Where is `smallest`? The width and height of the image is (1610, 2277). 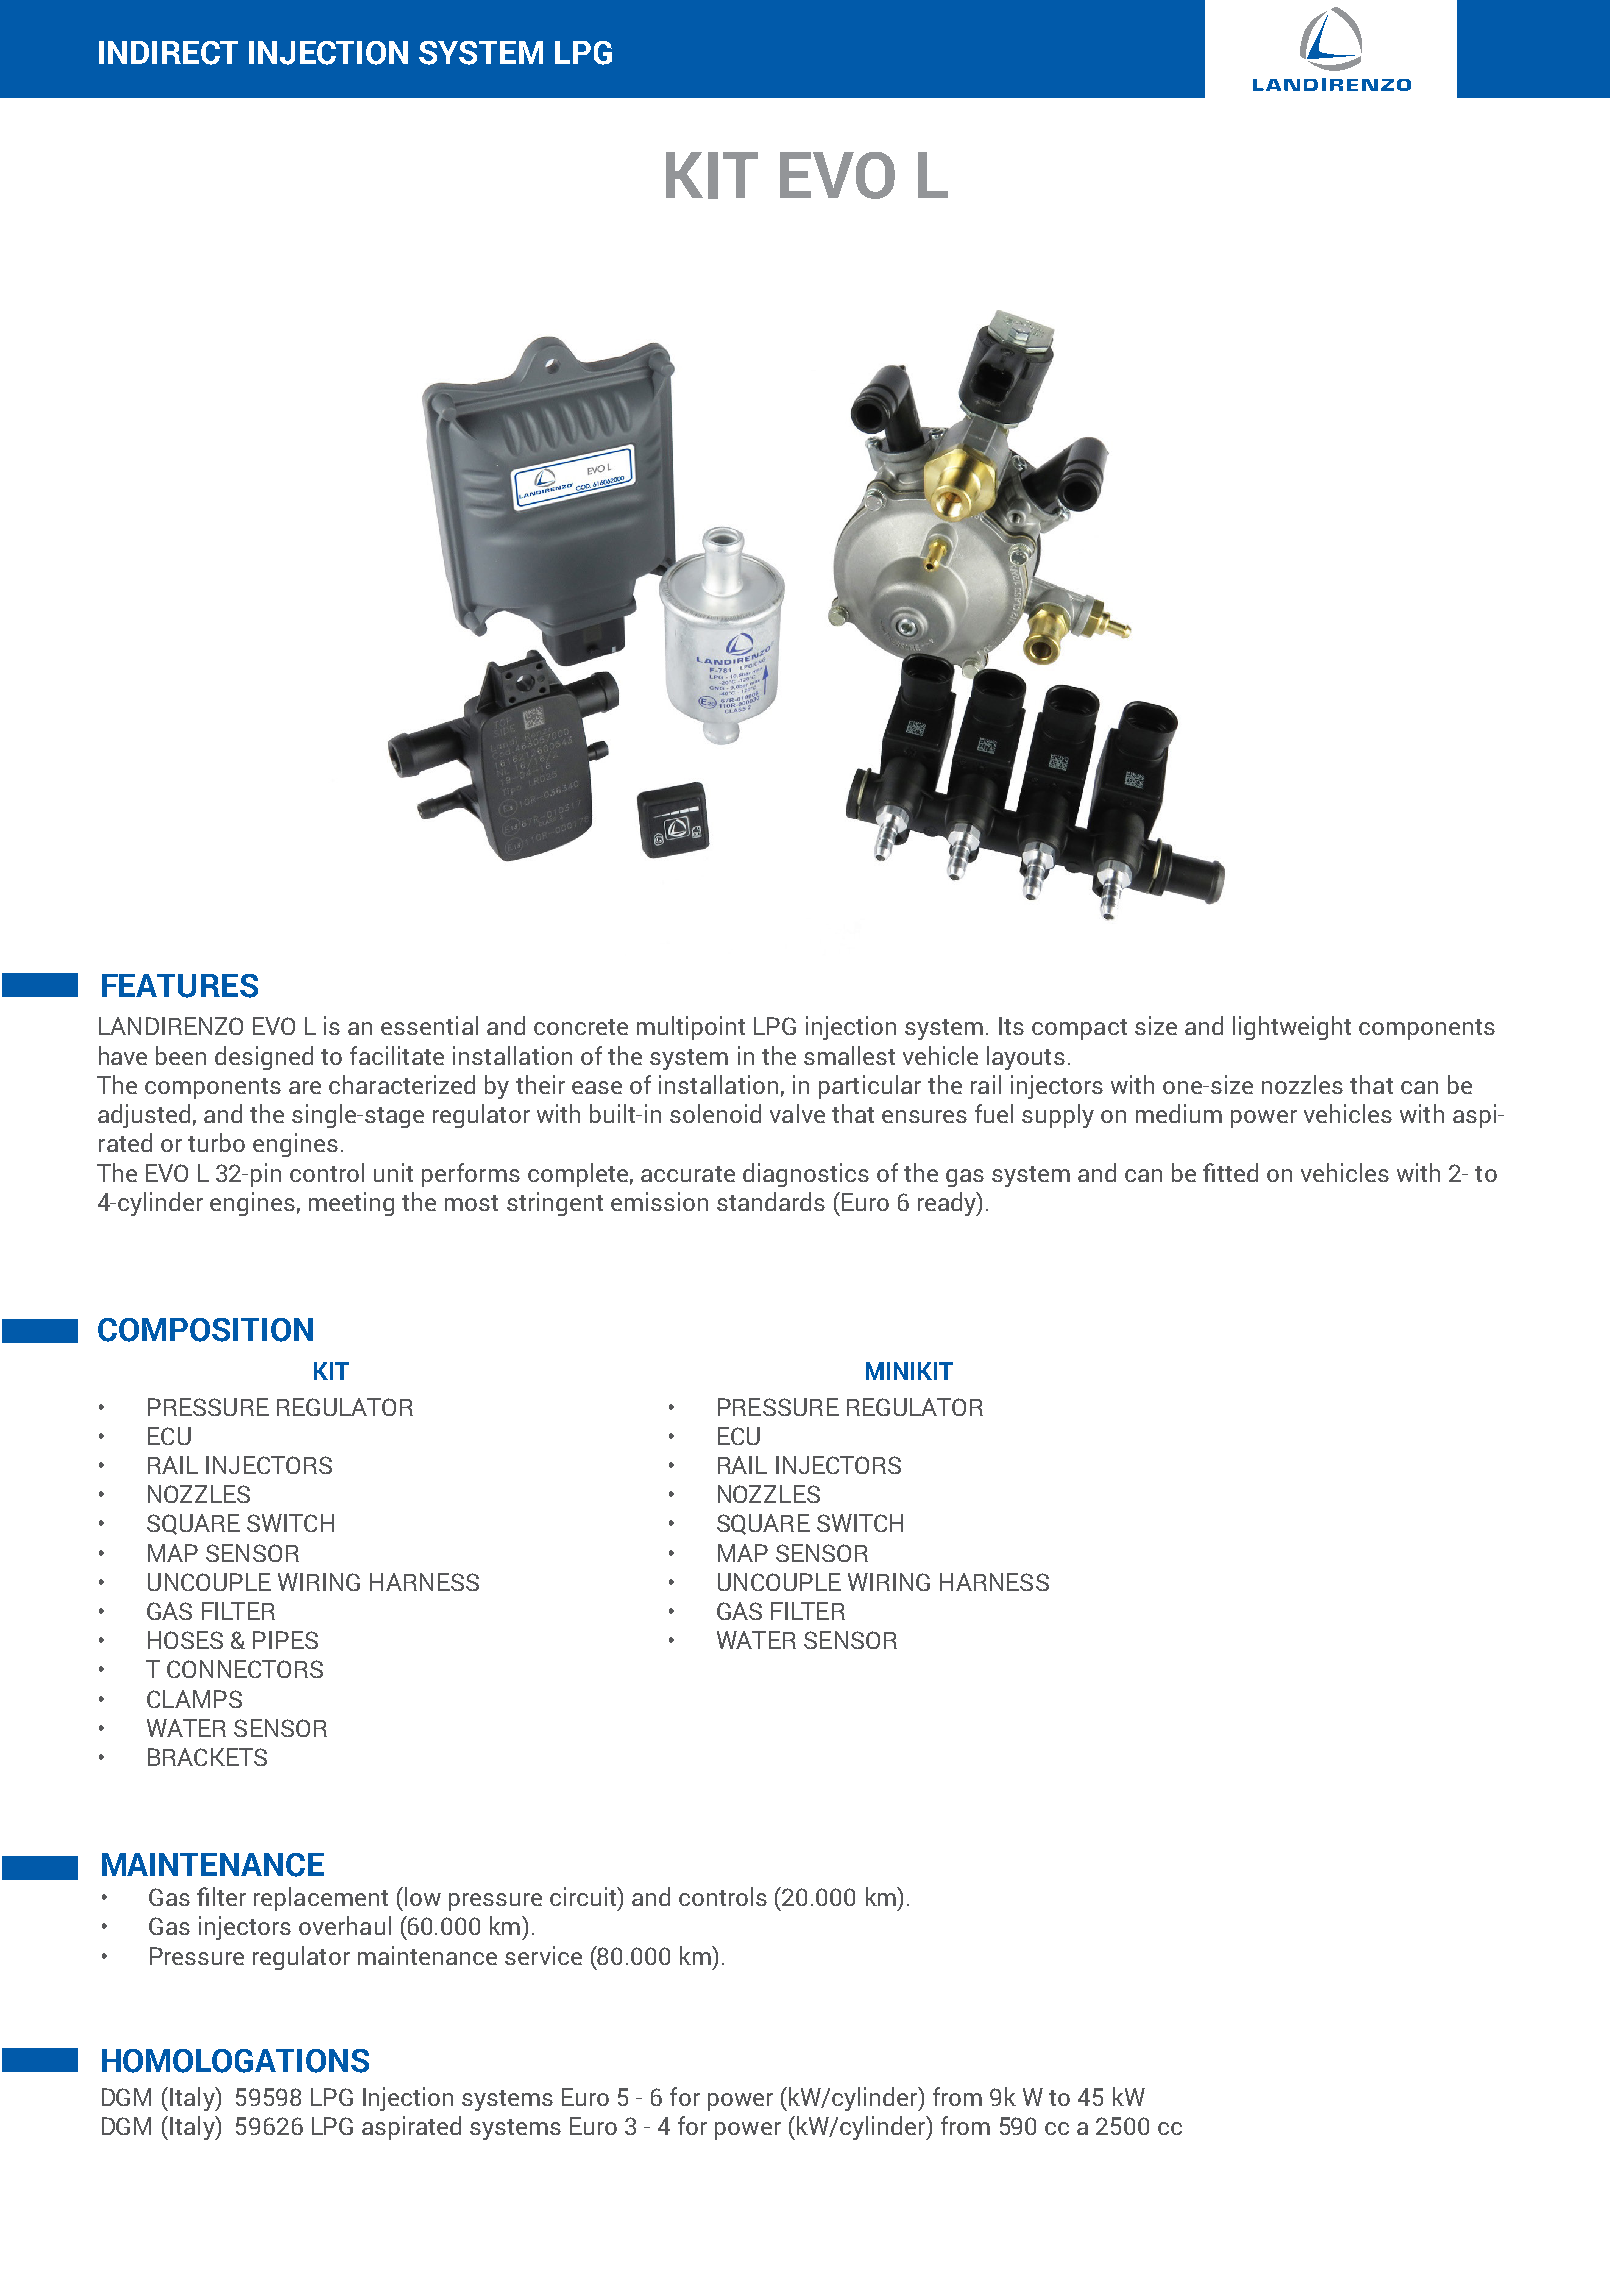 smallest is located at coordinates (849, 1055).
